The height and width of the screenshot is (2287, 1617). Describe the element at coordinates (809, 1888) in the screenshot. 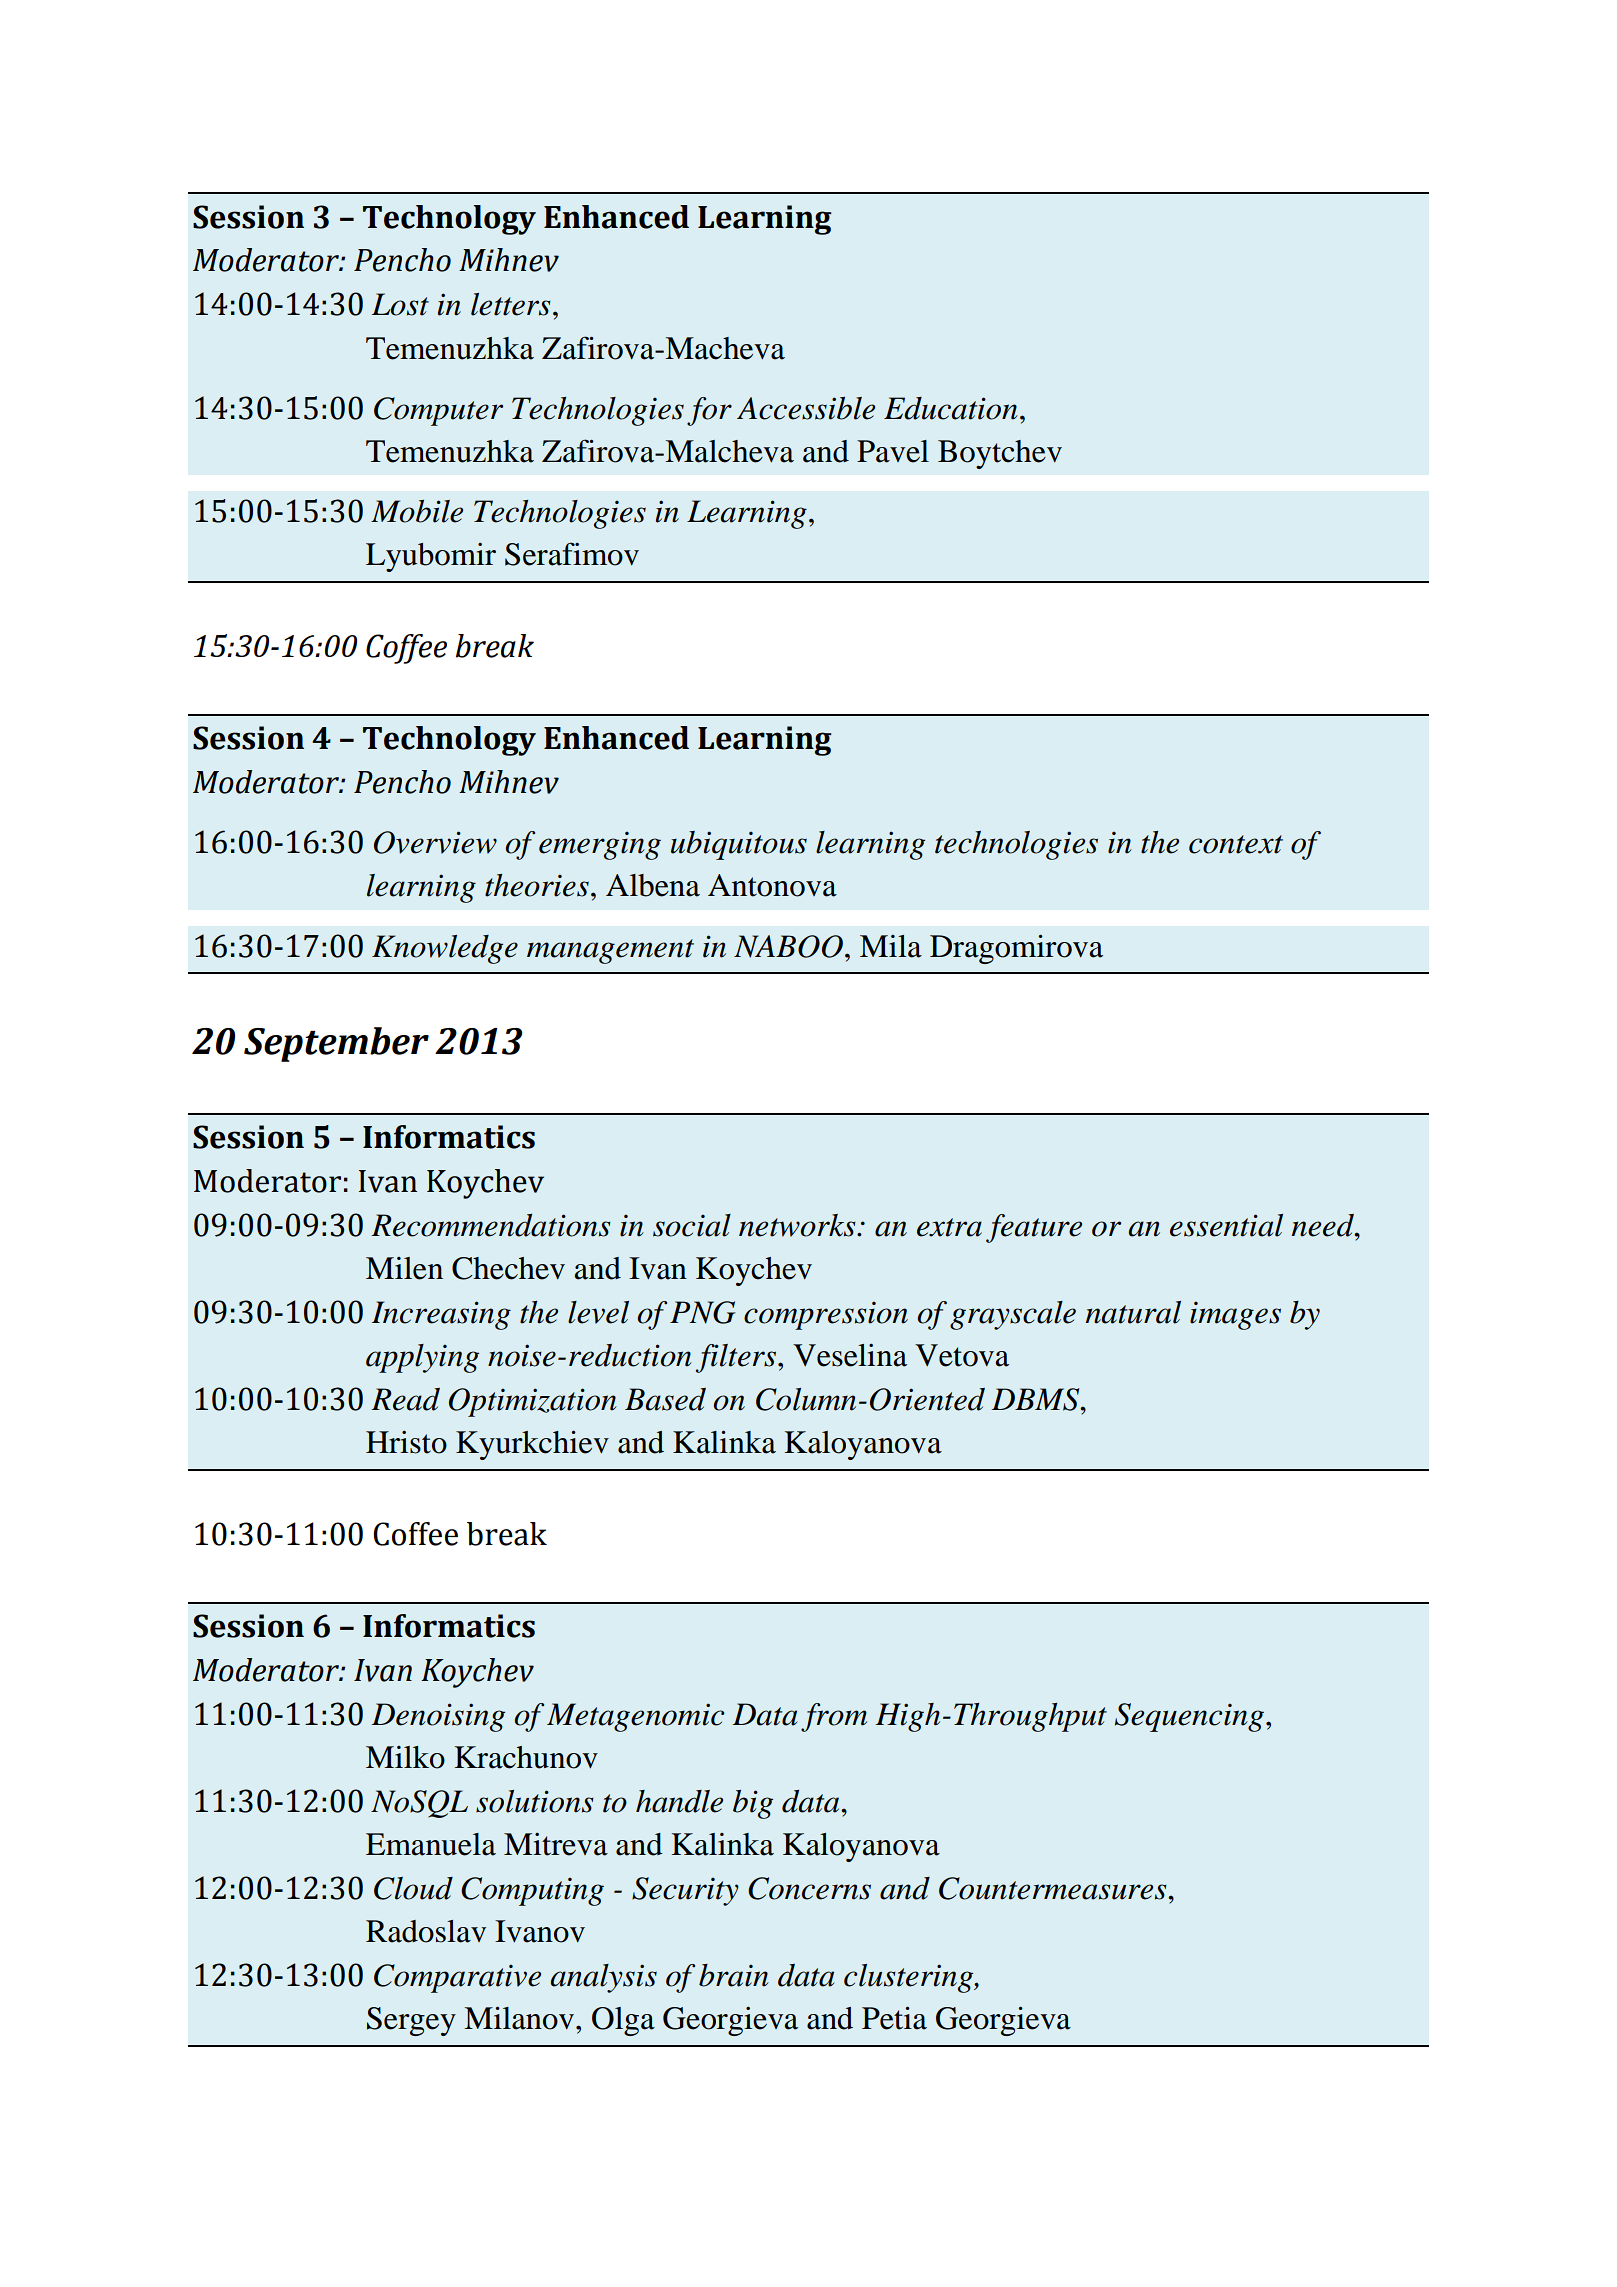

I see `Concerns` at that location.
